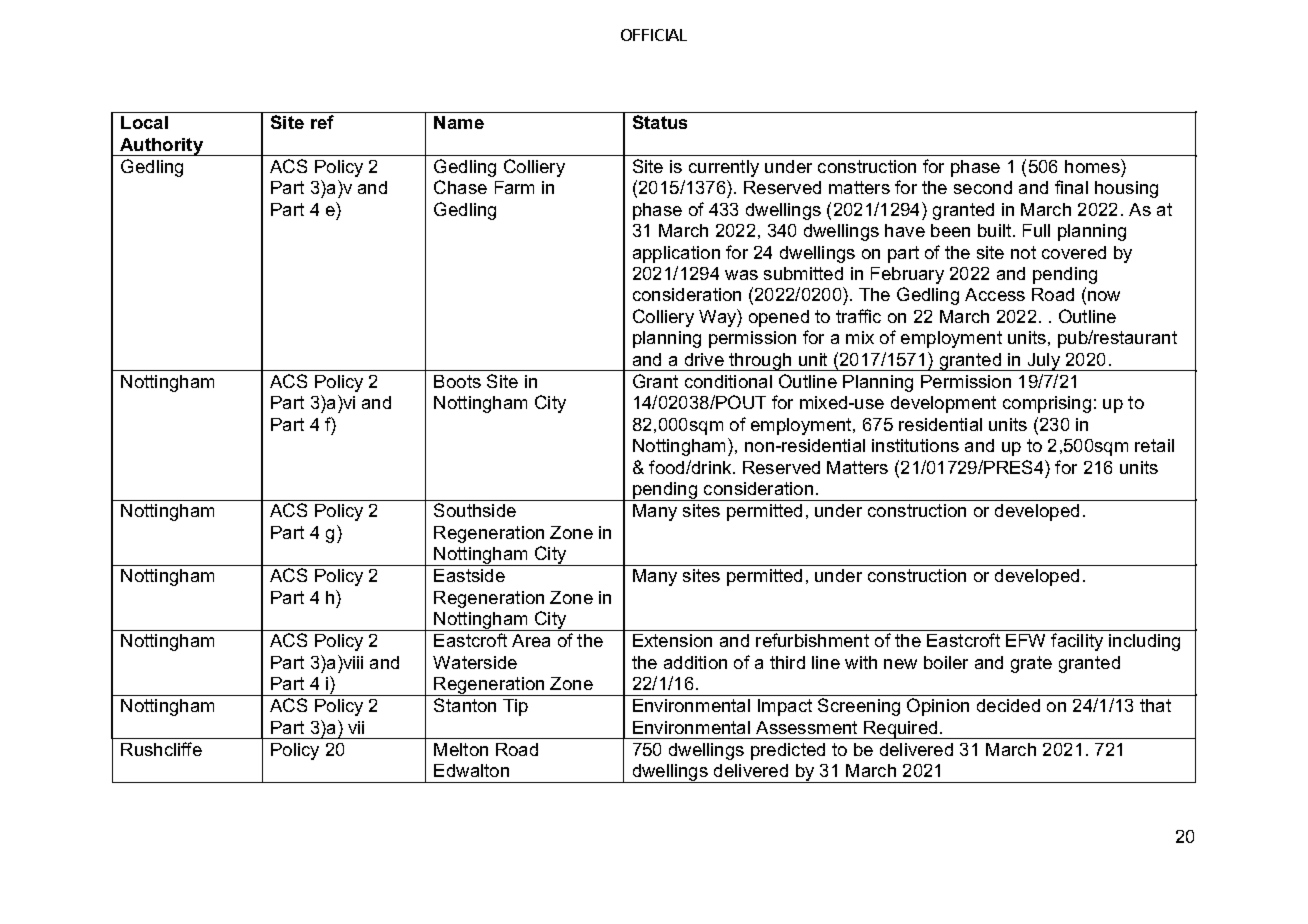  What do you see at coordinates (654, 35) in the screenshot?
I see `OFFICIAL` at bounding box center [654, 35].
